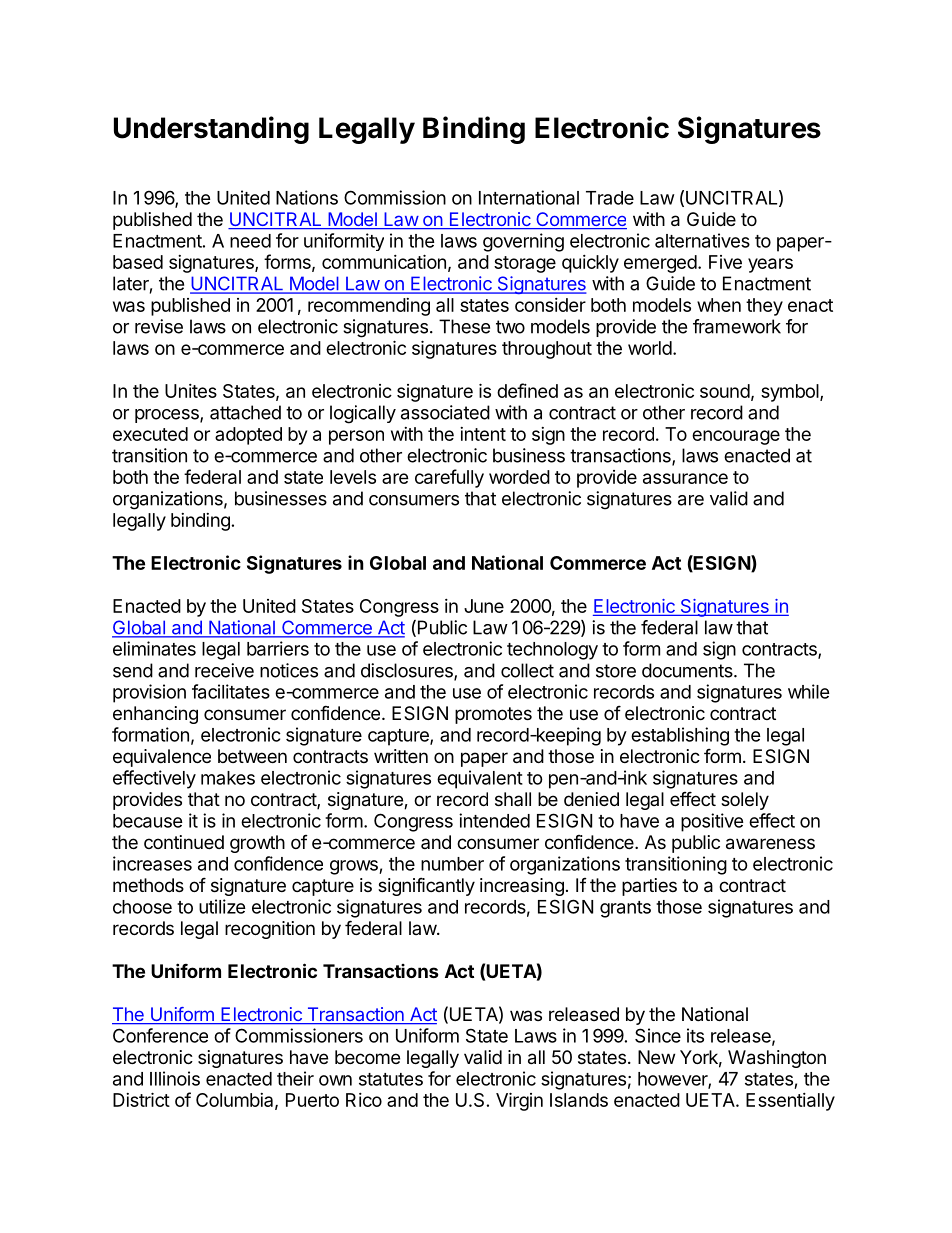 The height and width of the screenshot is (1233, 952). Describe the element at coordinates (523, 242) in the screenshot. I see `governing` at that location.
